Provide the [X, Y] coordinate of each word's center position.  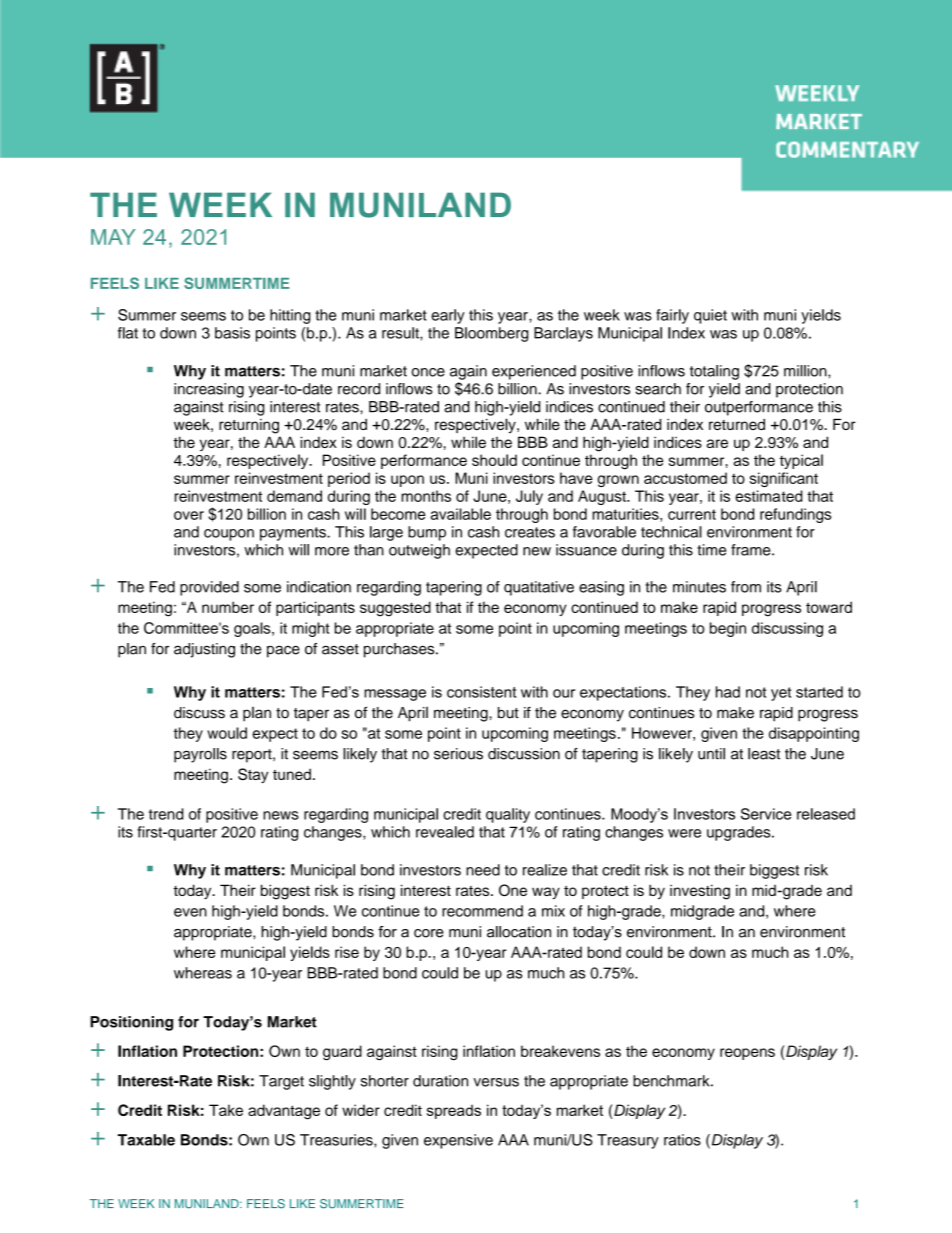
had [728, 692]
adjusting [204, 650]
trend [166, 814]
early [448, 316]
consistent [482, 692]
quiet [710, 316]
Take [226, 1110]
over [189, 515]
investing [700, 892]
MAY [113, 237]
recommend [482, 911]
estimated [769, 496]
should [494, 460]
